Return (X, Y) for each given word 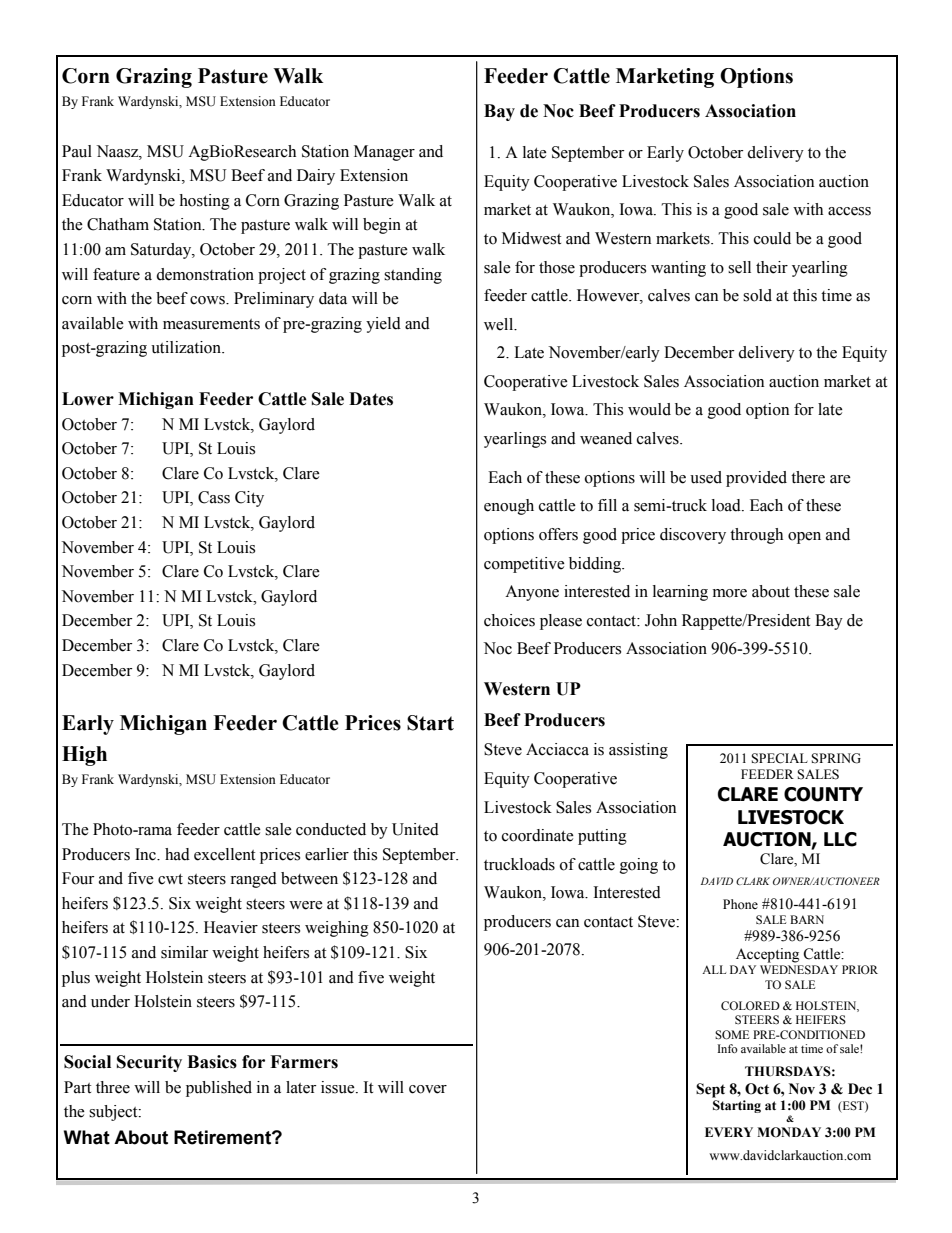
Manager (384, 153)
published (219, 1089)
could (772, 238)
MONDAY (789, 1132)
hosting (204, 202)
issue (339, 1087)
